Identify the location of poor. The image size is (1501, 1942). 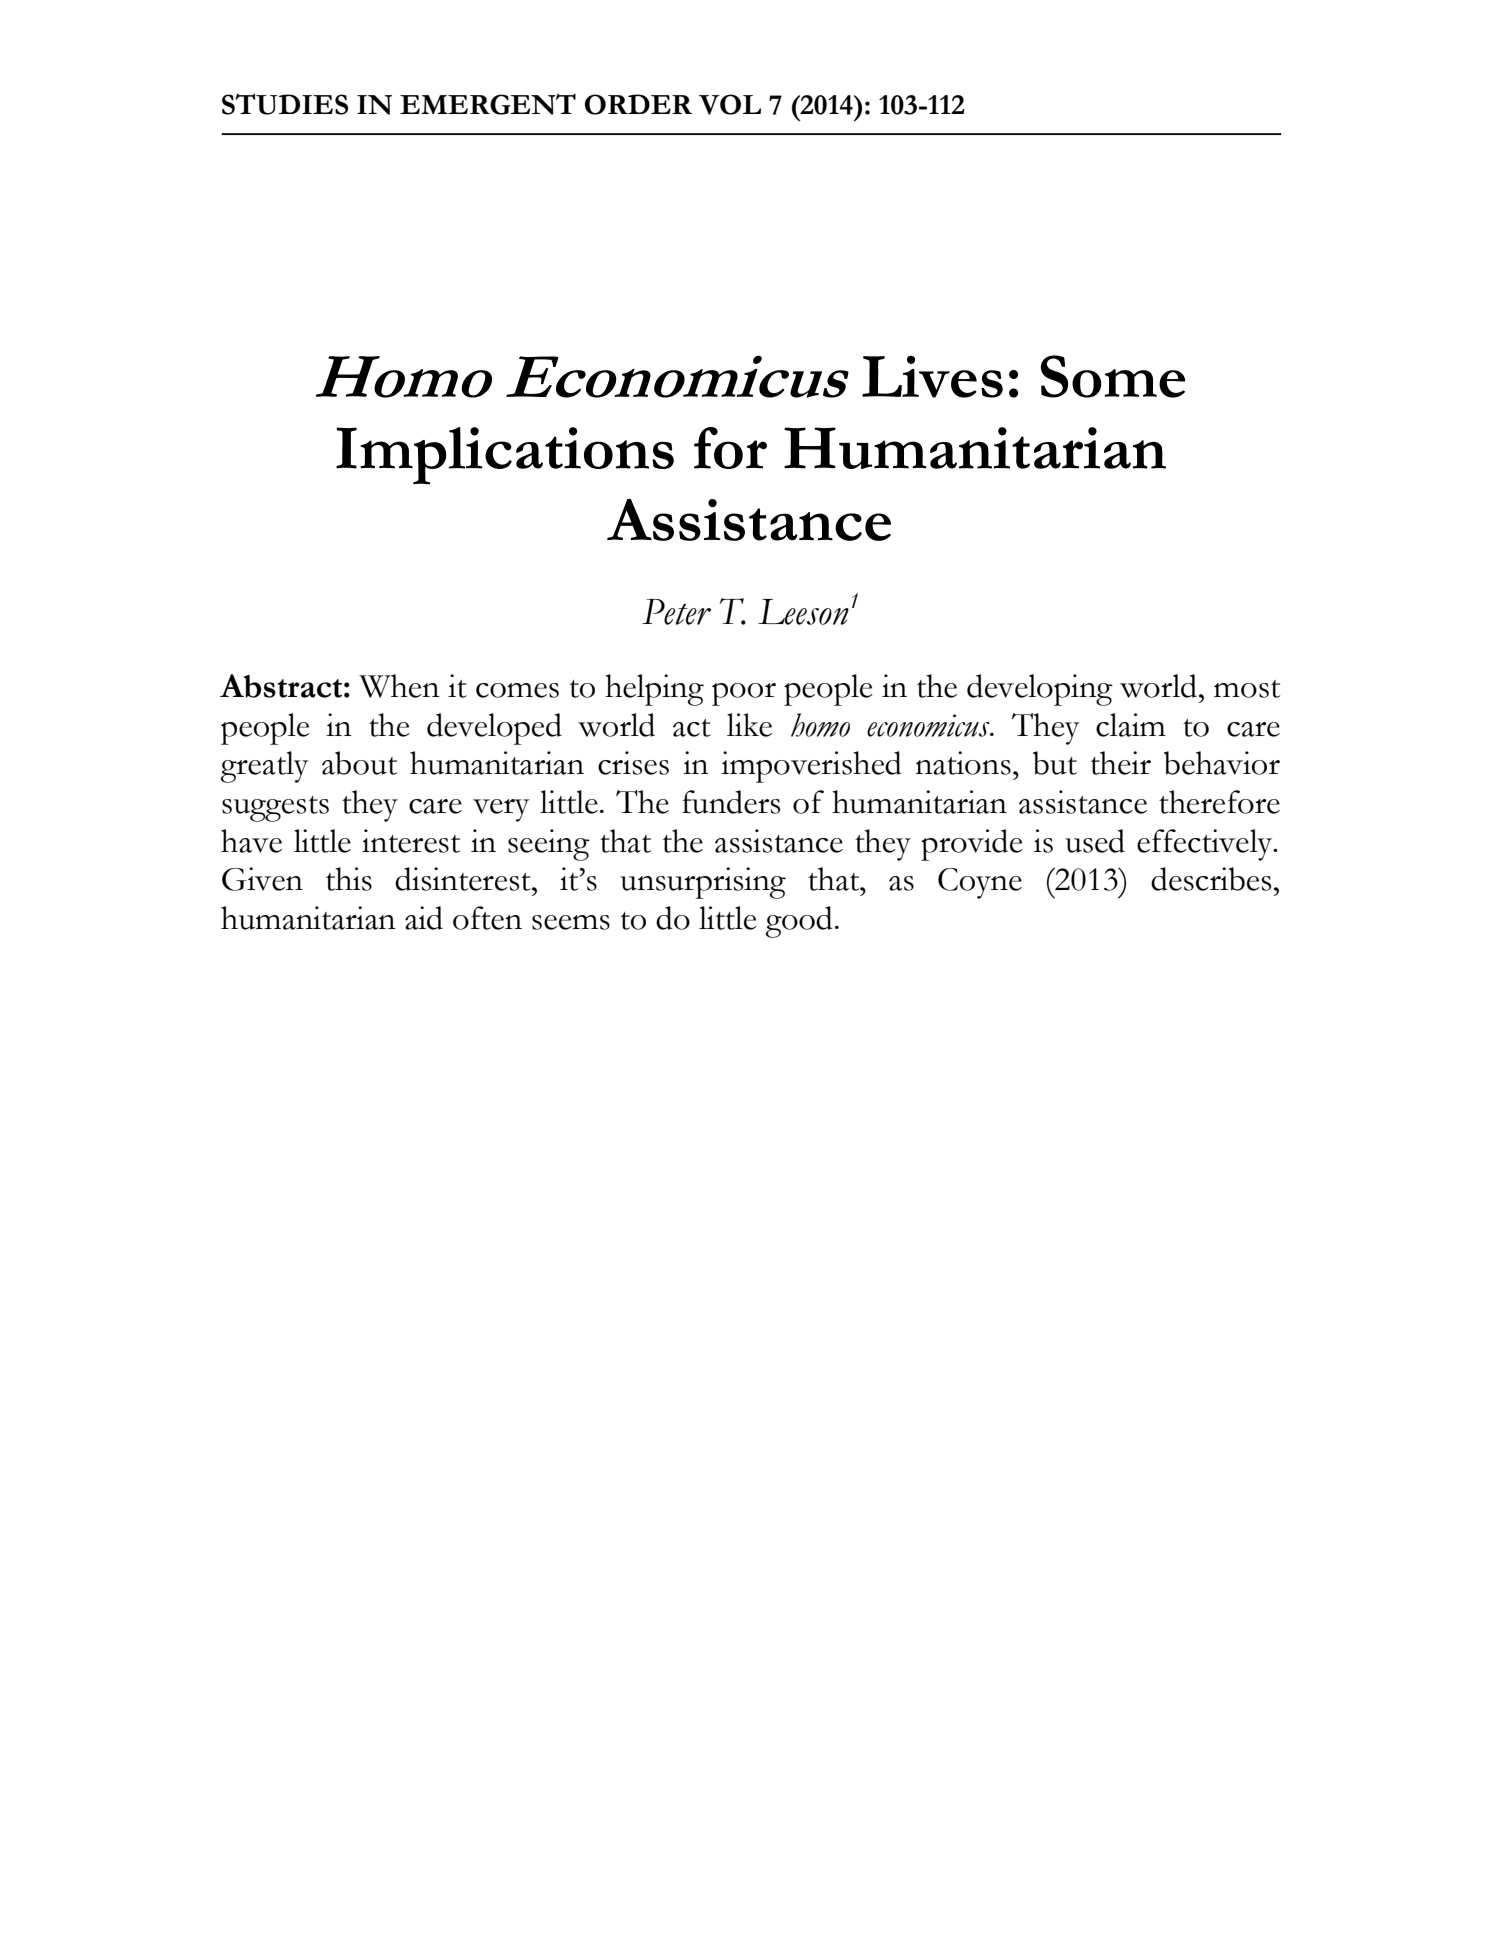
(744, 694).
